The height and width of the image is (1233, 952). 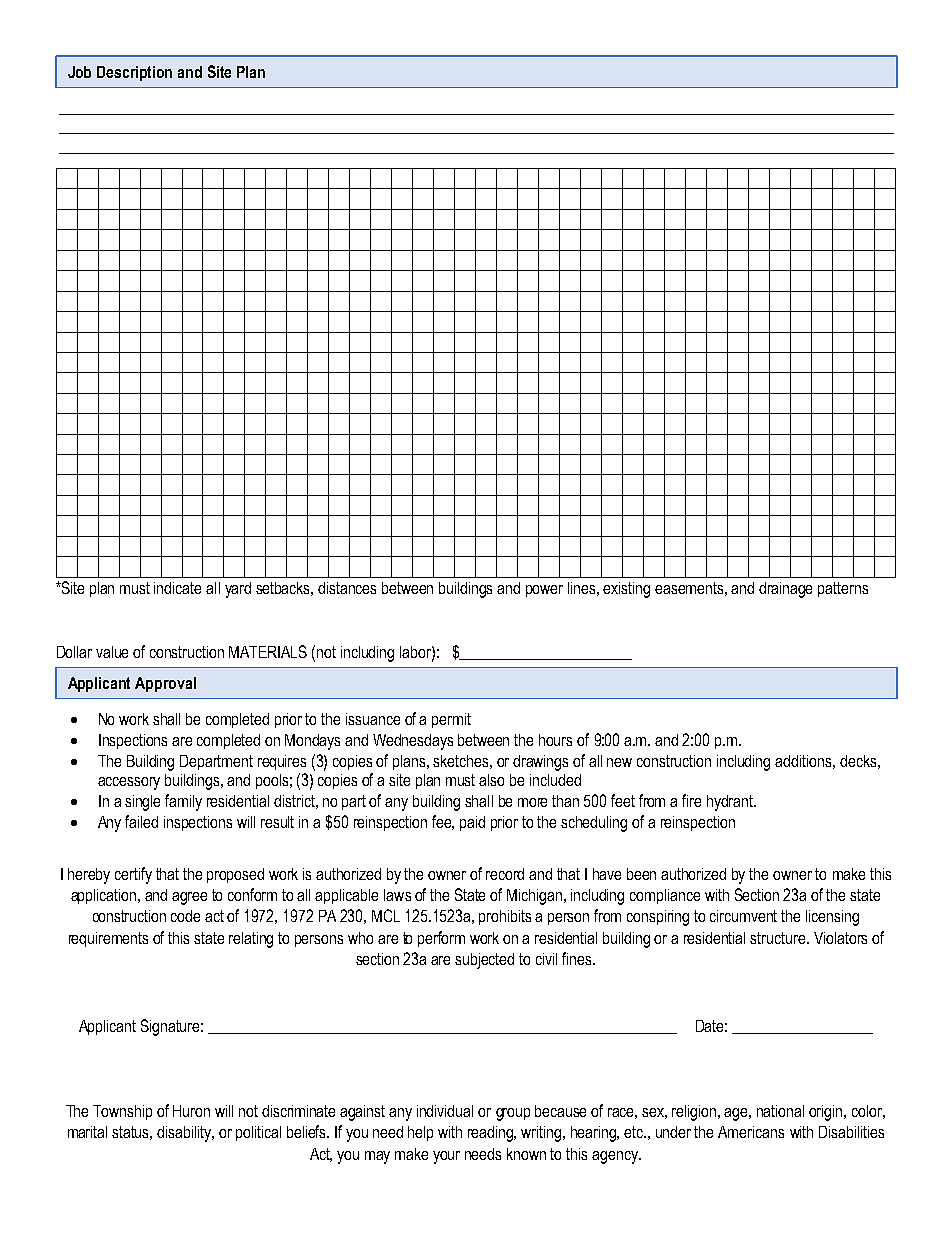 What do you see at coordinates (79, 72) in the image?
I see `Job` at bounding box center [79, 72].
